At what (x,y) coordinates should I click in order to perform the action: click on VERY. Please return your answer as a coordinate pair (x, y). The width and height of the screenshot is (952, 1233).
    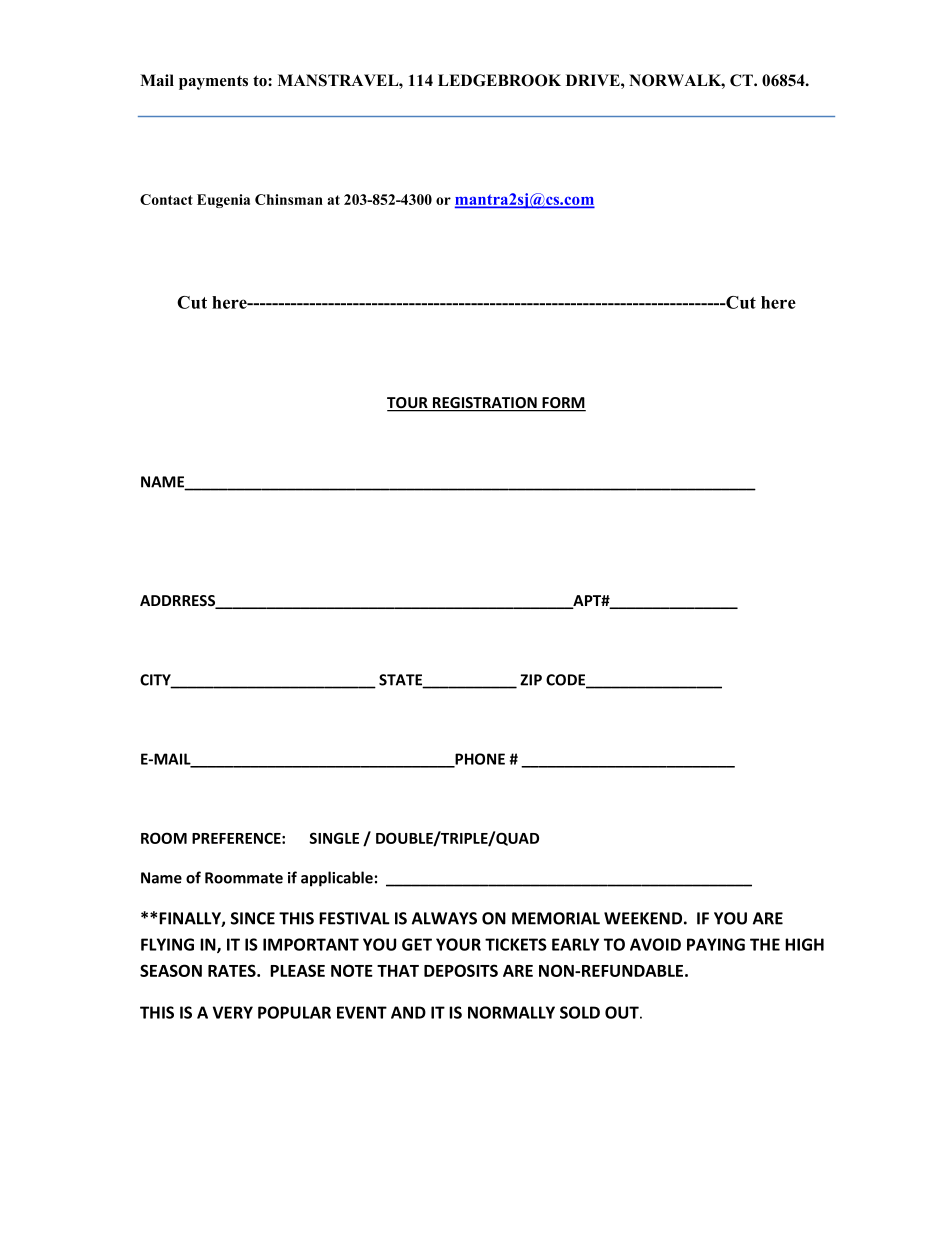
    Looking at the image, I should click on (233, 1012).
